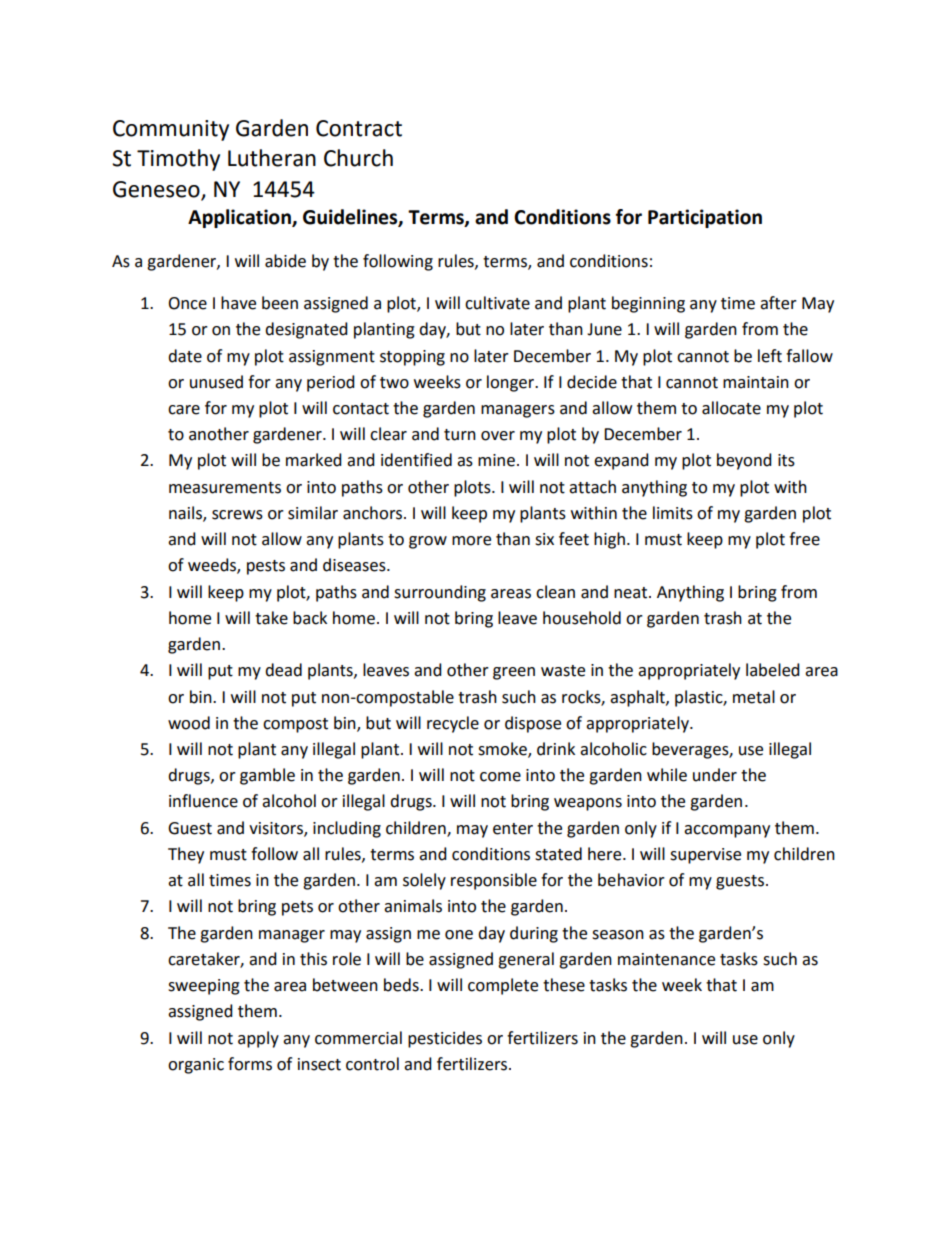 The image size is (952, 1233). Describe the element at coordinates (272, 158) in the document. I see `Lutheran` at that location.
